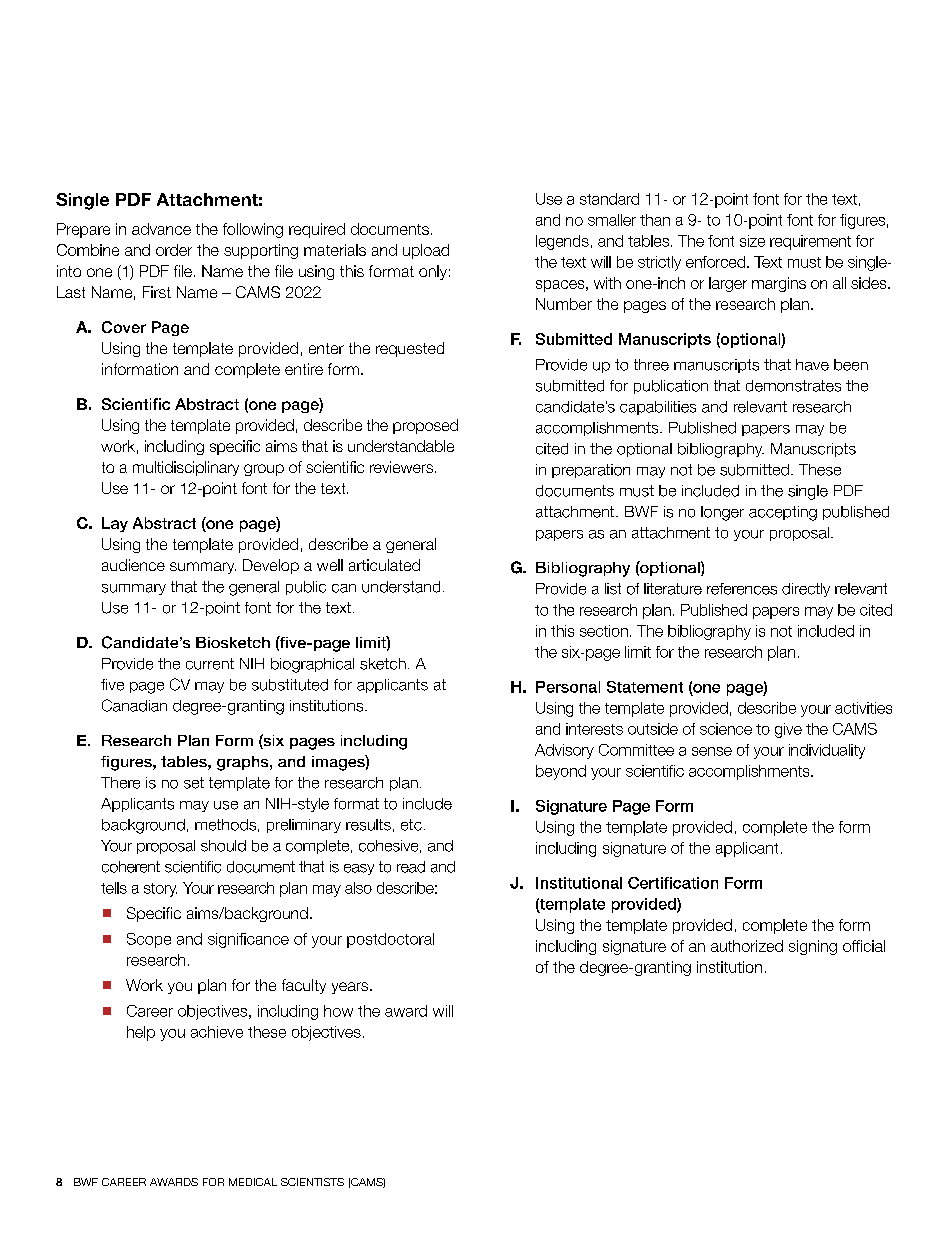 This screenshot has height=1233, width=952. I want to click on upload, so click(426, 251).
